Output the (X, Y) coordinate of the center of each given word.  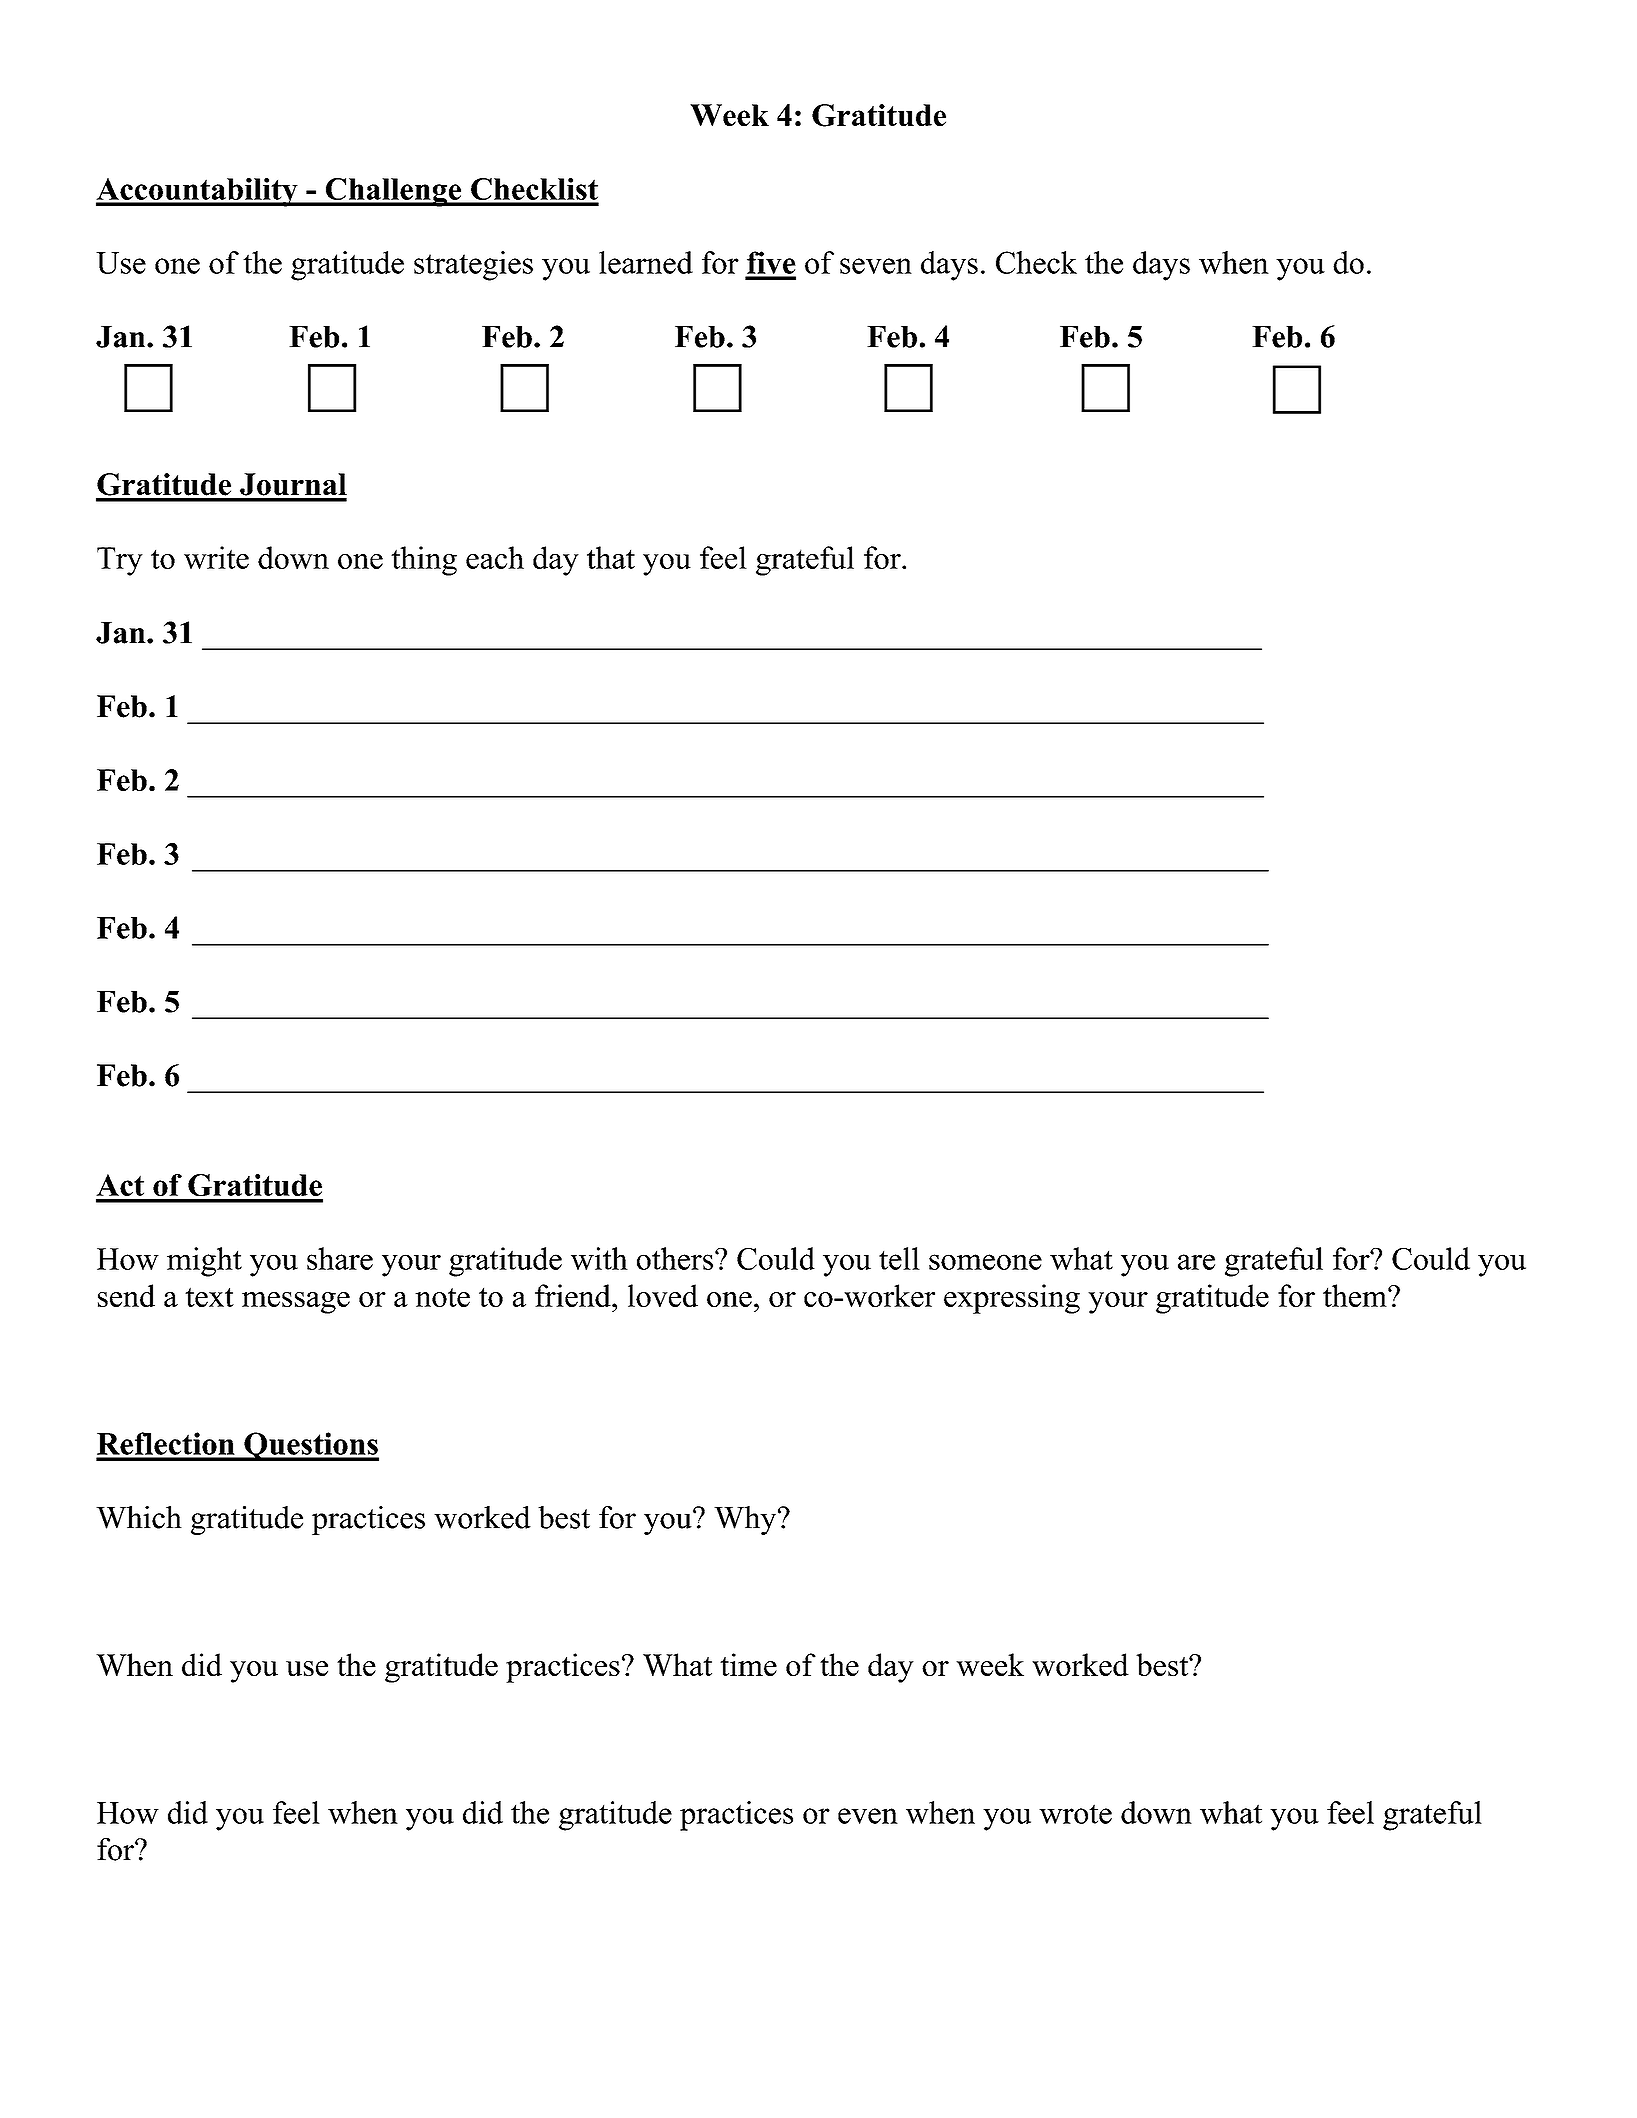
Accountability (198, 192)
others (675, 1258)
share (340, 1258)
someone (985, 1262)
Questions (310, 1446)
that (611, 557)
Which (139, 1517)
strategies (473, 266)
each (495, 557)
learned (646, 262)
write (216, 557)
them (1356, 1295)
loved (663, 1295)
